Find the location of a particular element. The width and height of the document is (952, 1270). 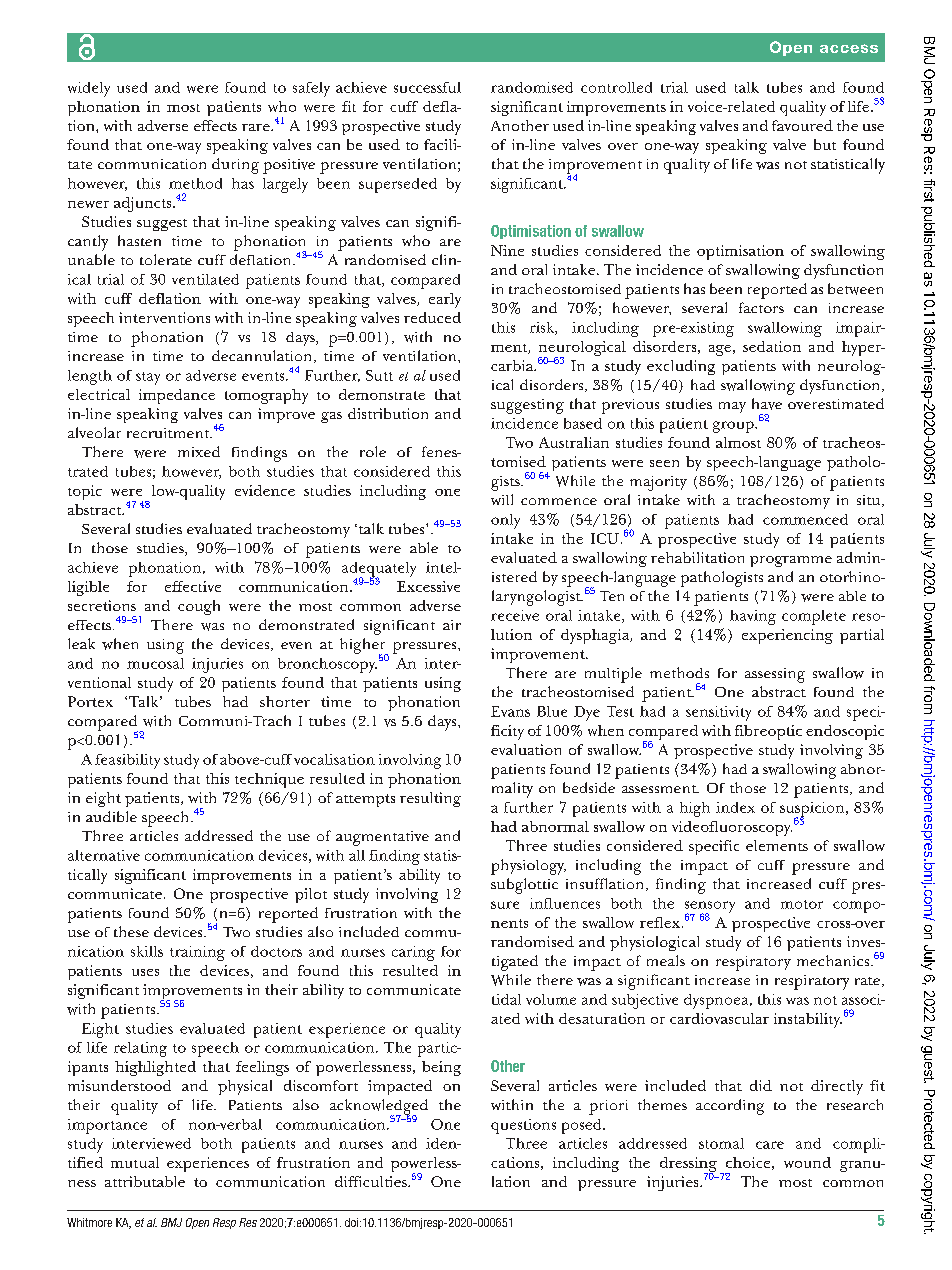

favoured is located at coordinates (802, 125).
